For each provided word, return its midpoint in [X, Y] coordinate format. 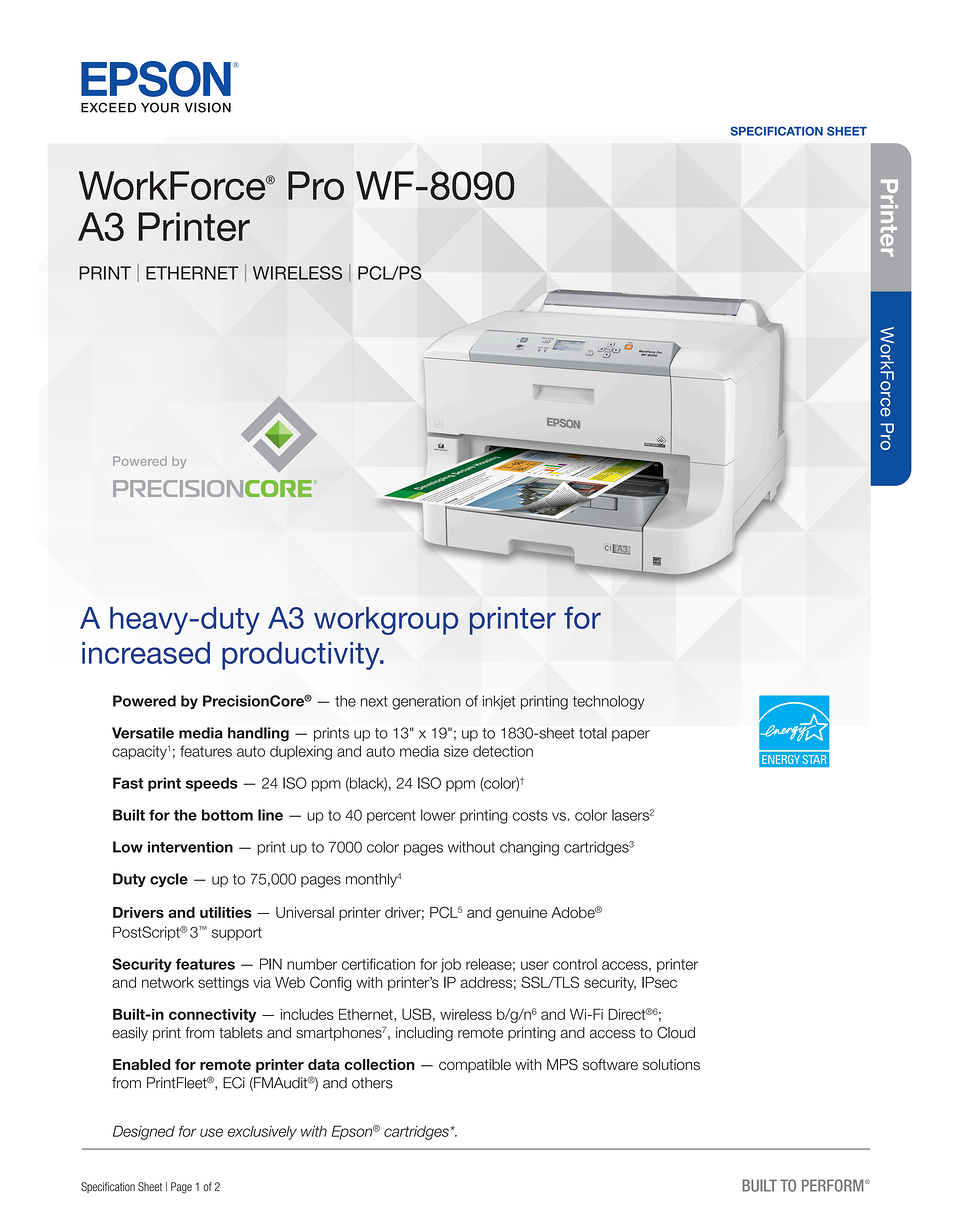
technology [609, 702]
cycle [169, 880]
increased [146, 653]
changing [529, 848]
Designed [144, 1132]
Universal [305, 912]
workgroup [386, 621]
